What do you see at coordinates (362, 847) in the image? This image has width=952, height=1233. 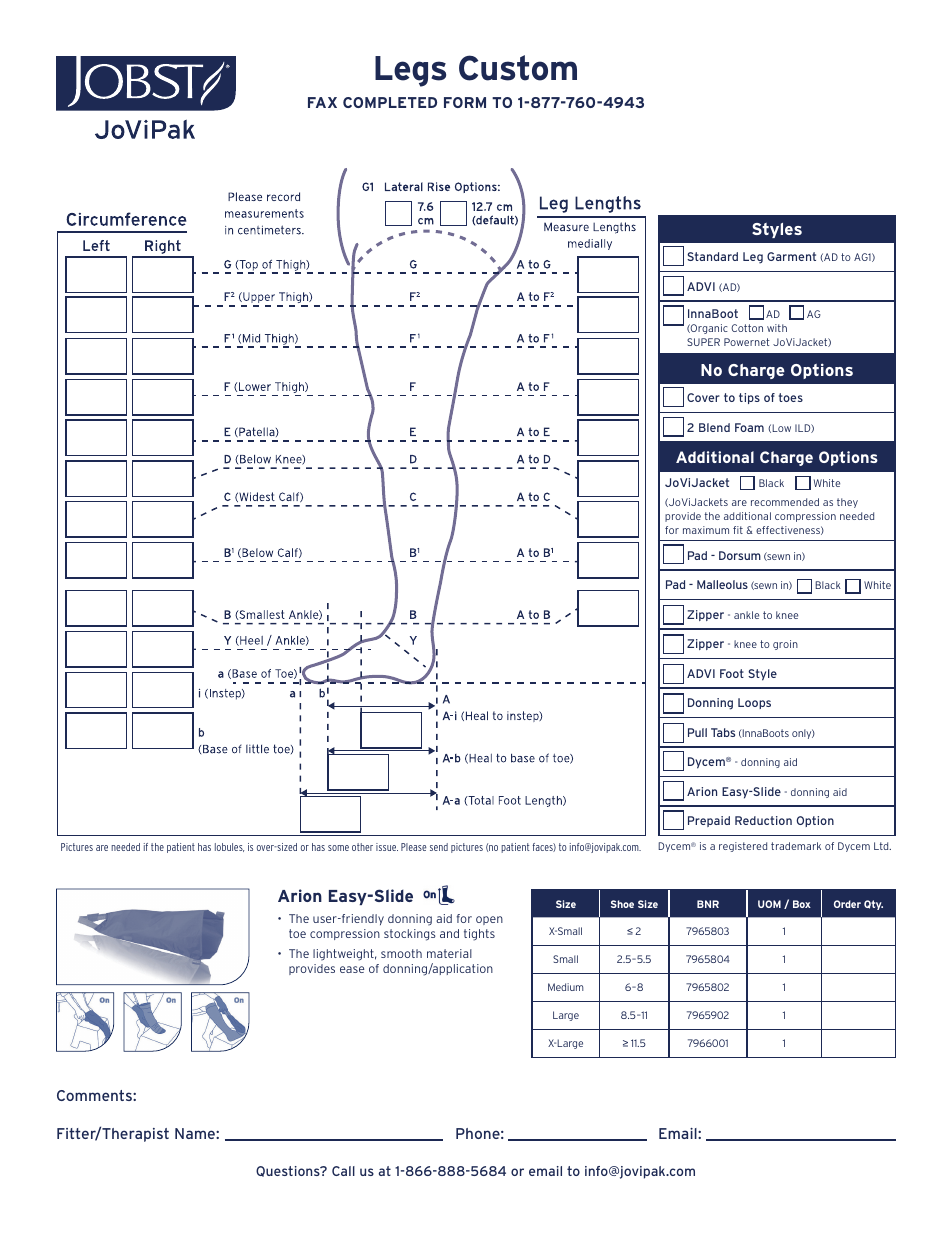 I see `other` at bounding box center [362, 847].
